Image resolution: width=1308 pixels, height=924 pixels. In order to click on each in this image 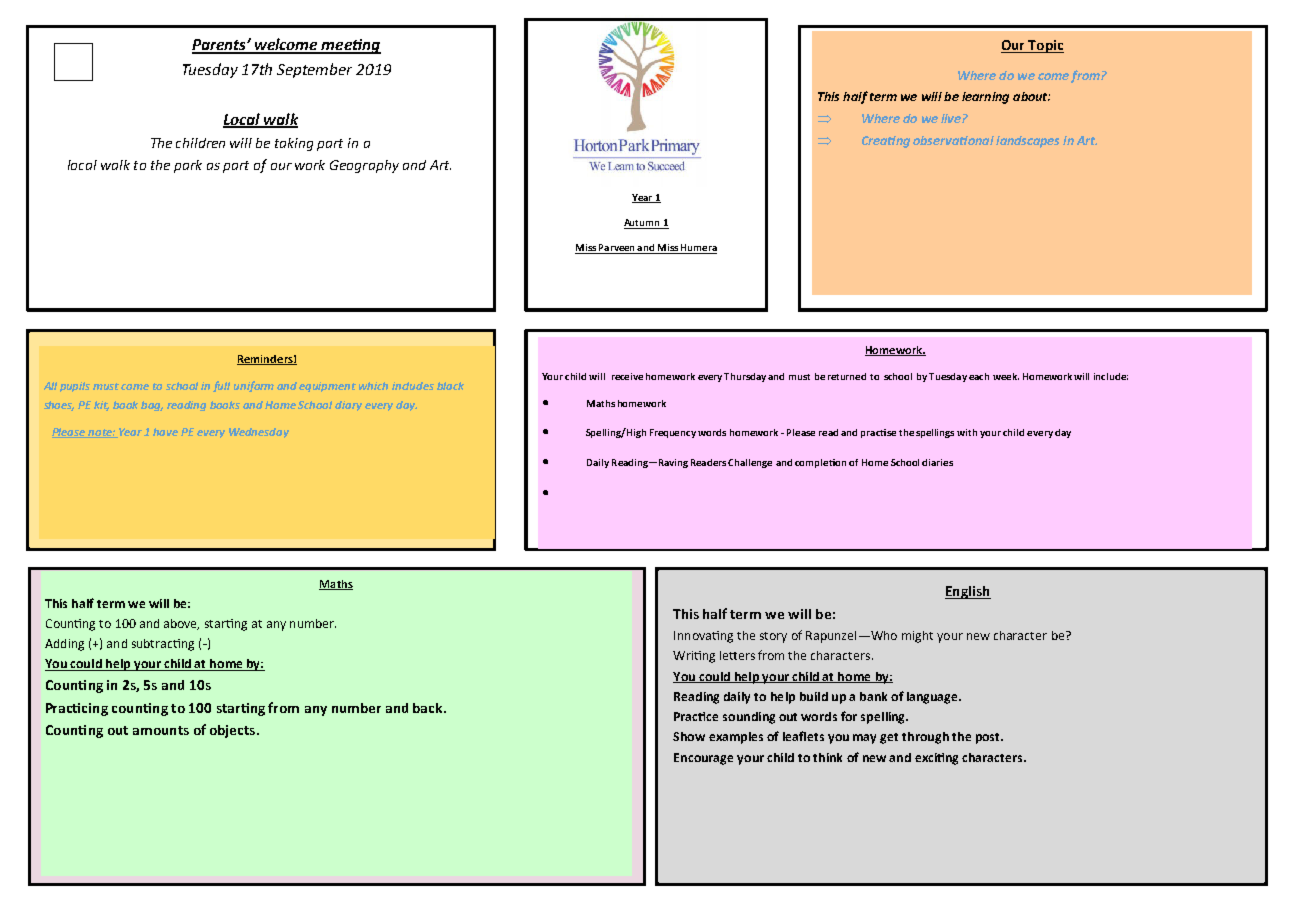, I will do `click(979, 376)`.
